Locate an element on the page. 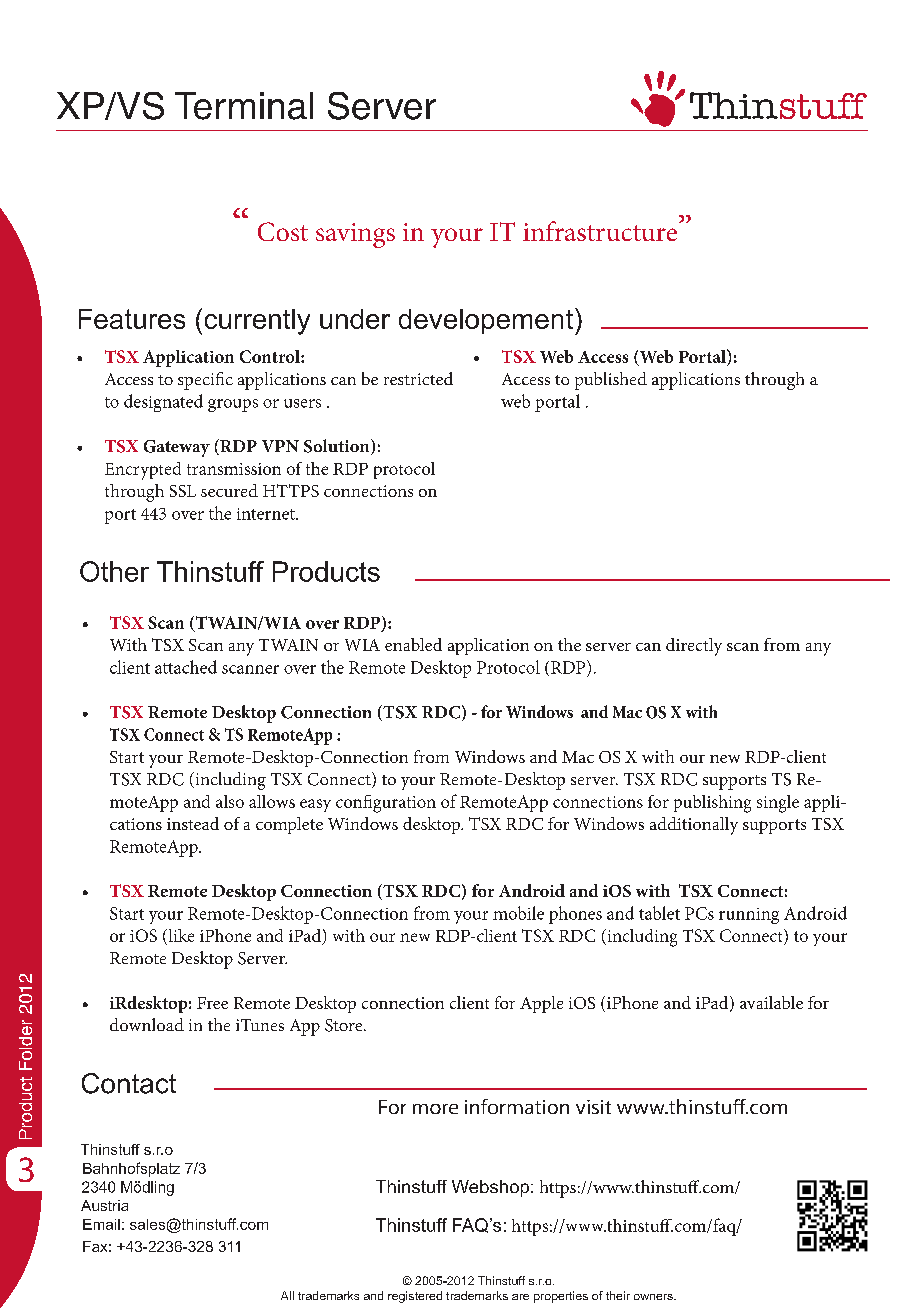 Image resolution: width=924 pixels, height=1308 pixels. directly is located at coordinates (694, 647).
